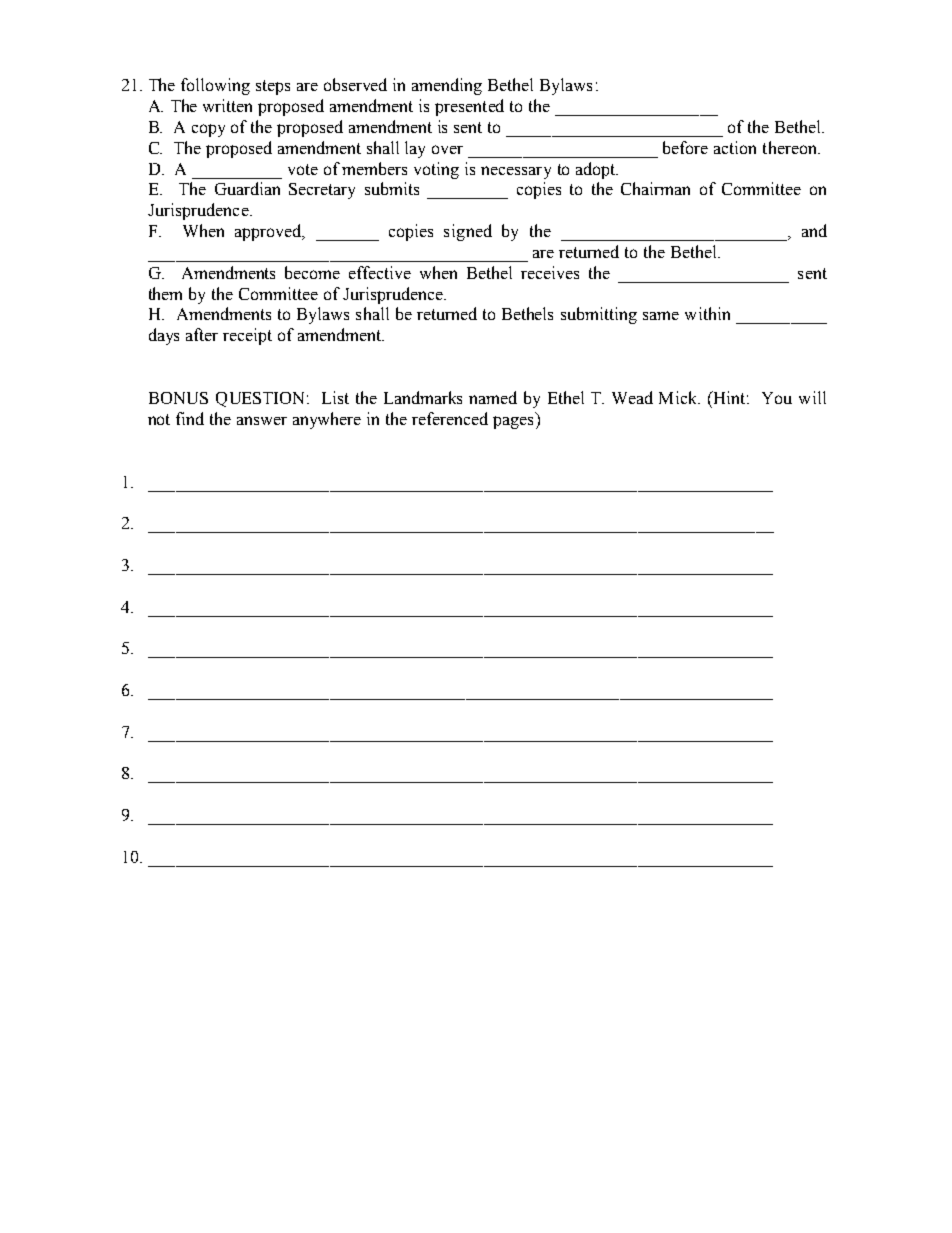 The height and width of the document is (1233, 952). I want to click on answer, so click(262, 420).
